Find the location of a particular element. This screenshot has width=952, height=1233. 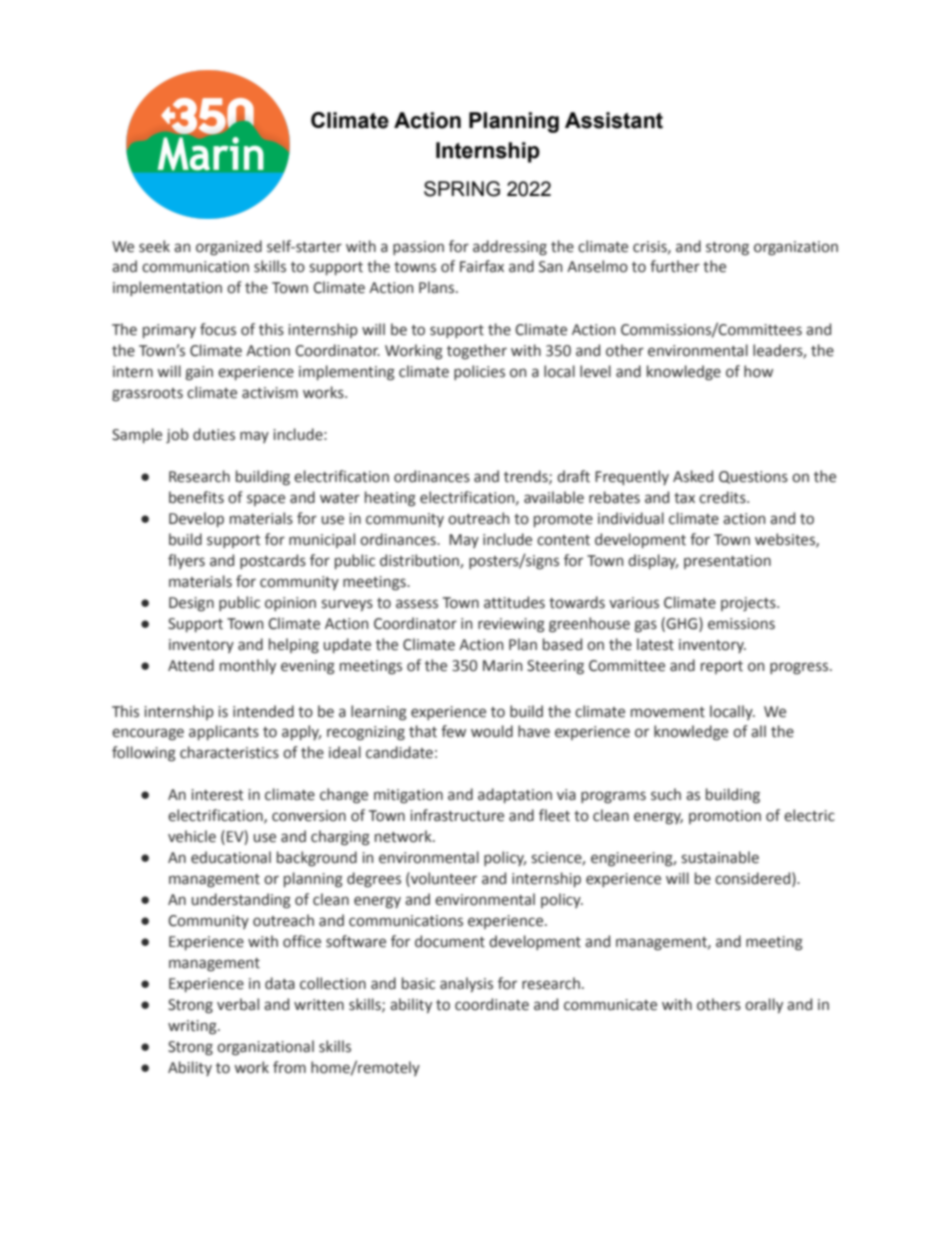

SPRING is located at coordinates (462, 189).
